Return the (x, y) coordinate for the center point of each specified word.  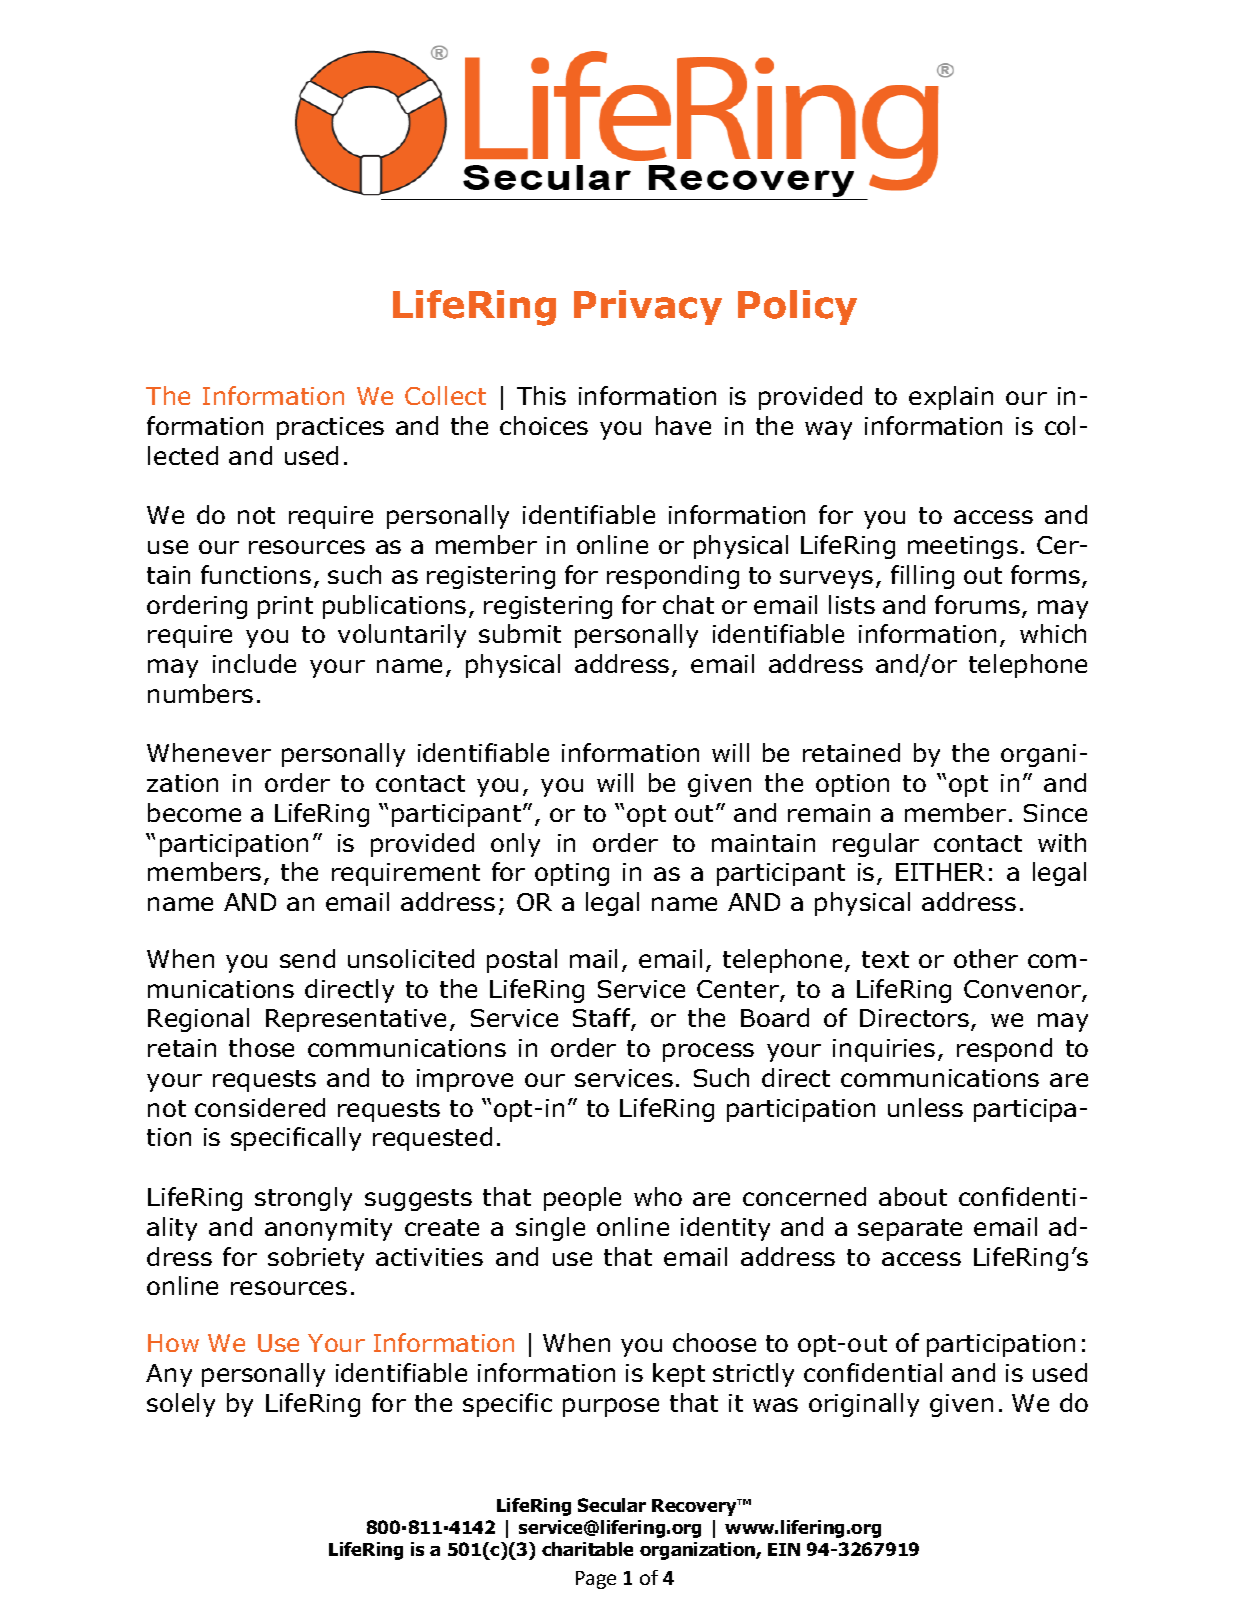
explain (951, 398)
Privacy (648, 307)
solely (181, 1405)
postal (522, 961)
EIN (784, 1549)
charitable (587, 1549)
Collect (445, 395)
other (986, 958)
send (307, 958)
